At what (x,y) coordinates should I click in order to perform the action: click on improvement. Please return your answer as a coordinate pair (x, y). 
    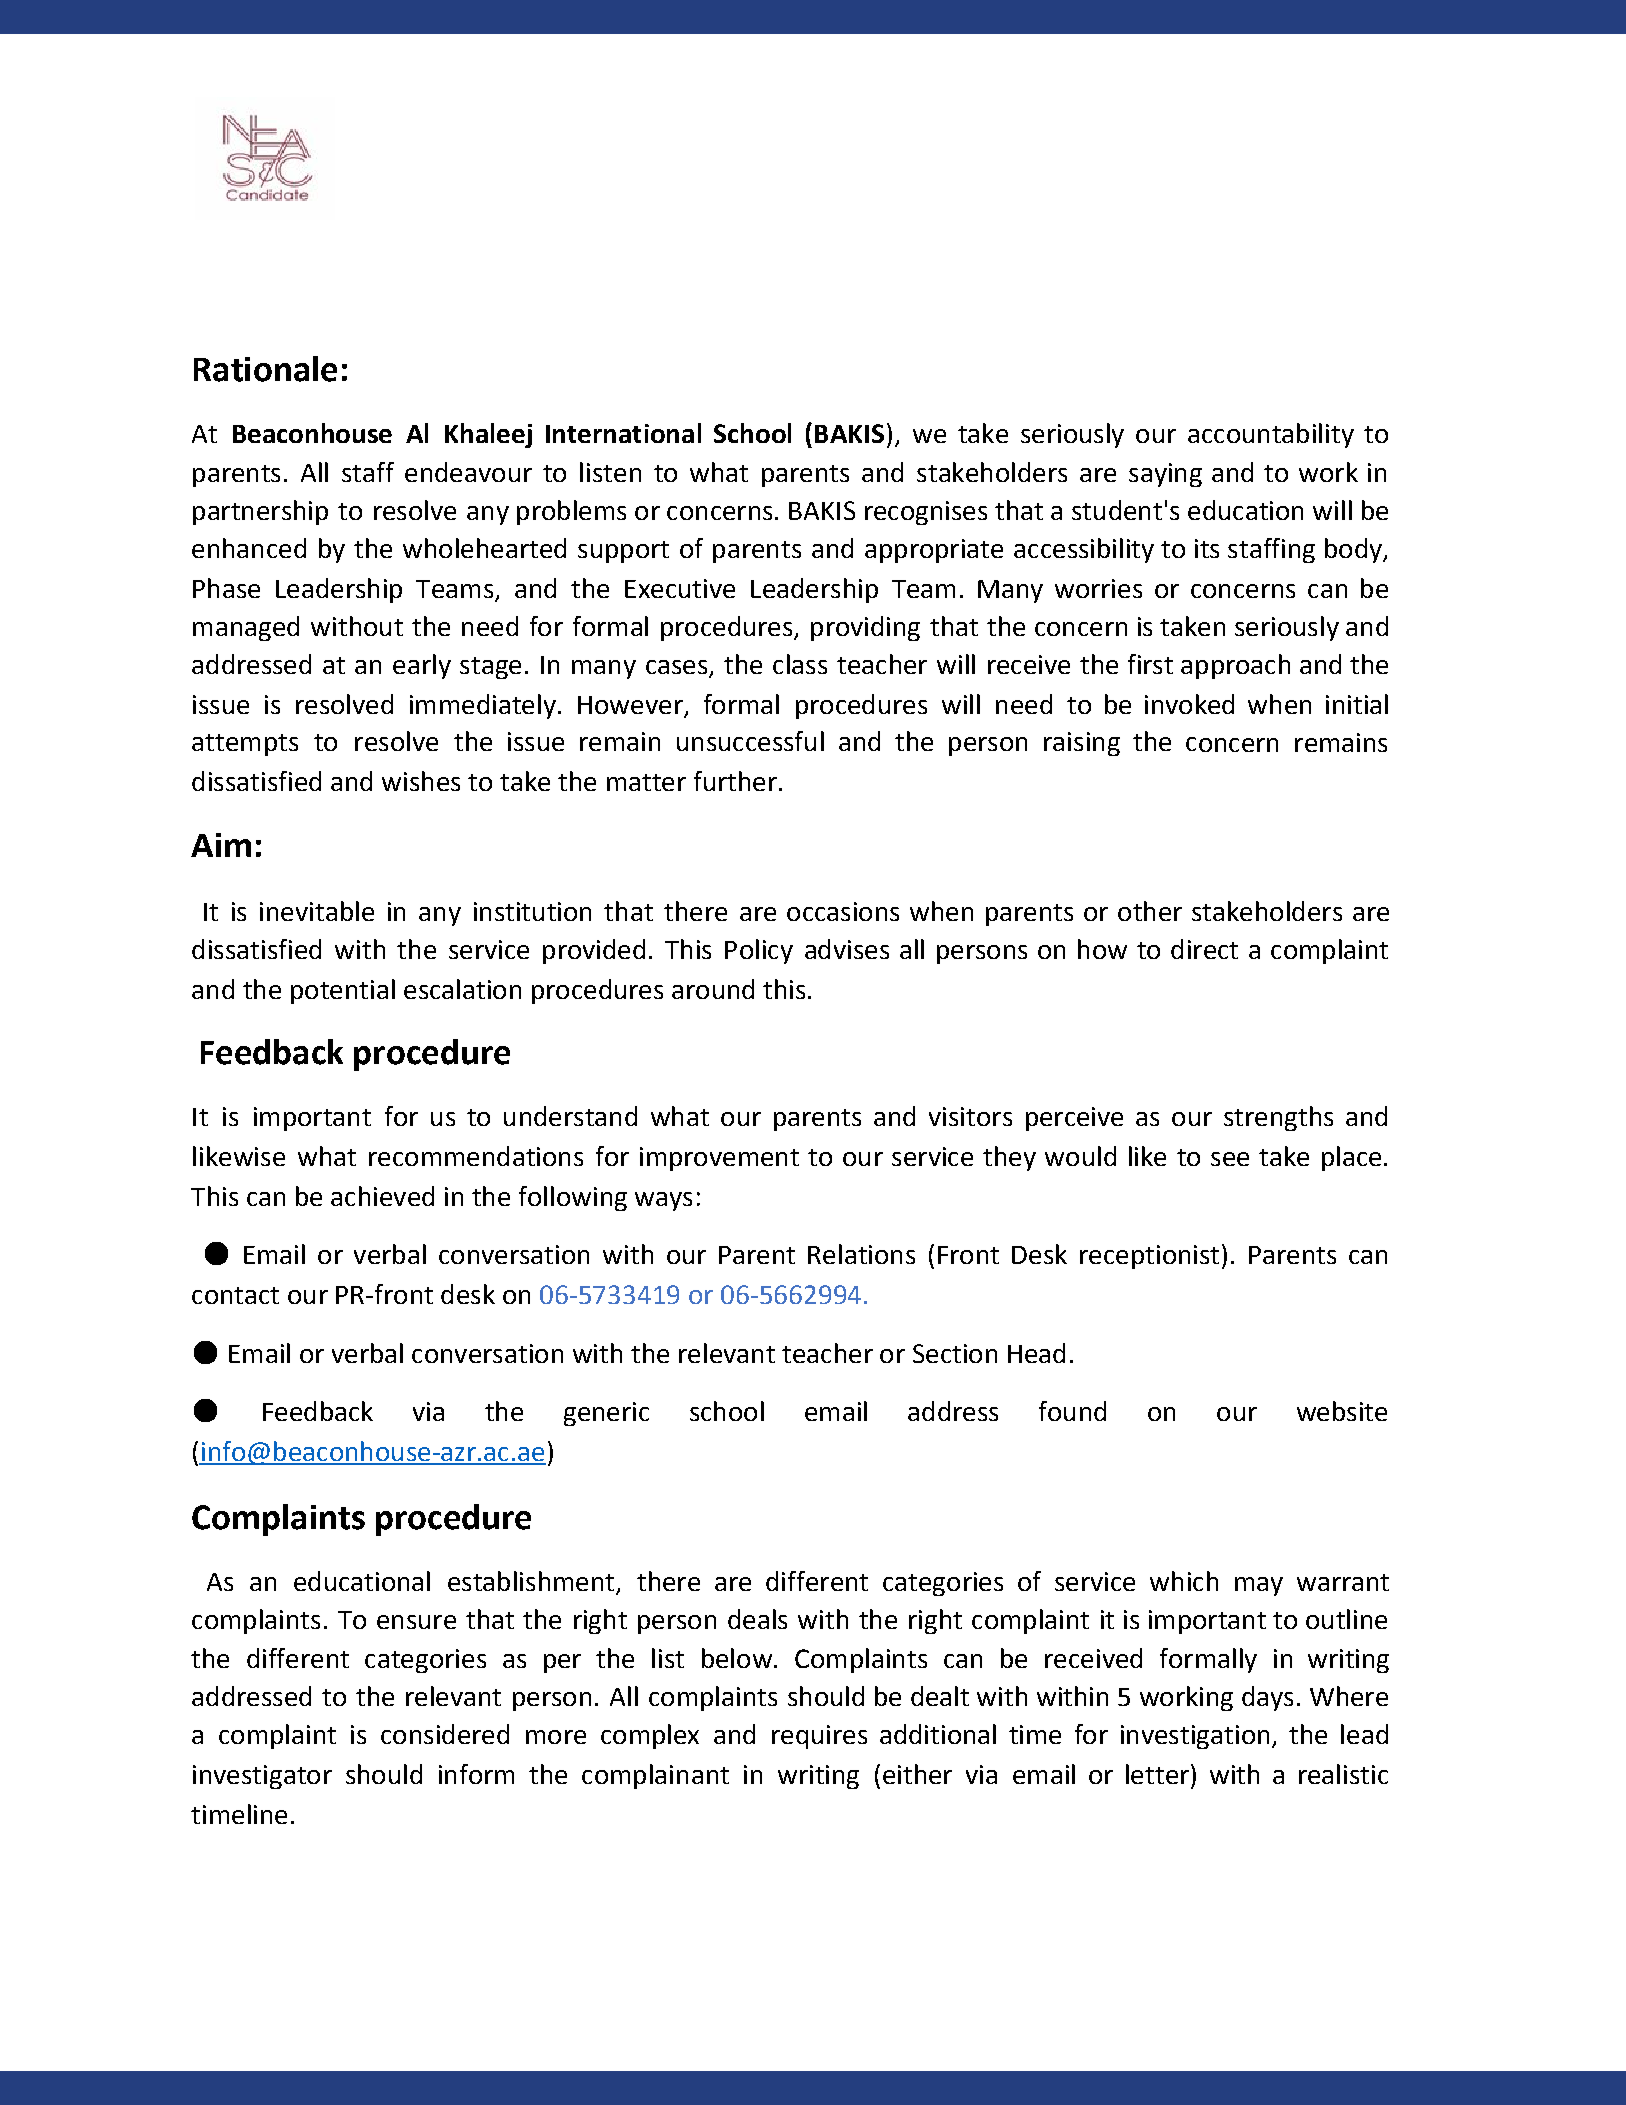
    Looking at the image, I should click on (719, 1159).
